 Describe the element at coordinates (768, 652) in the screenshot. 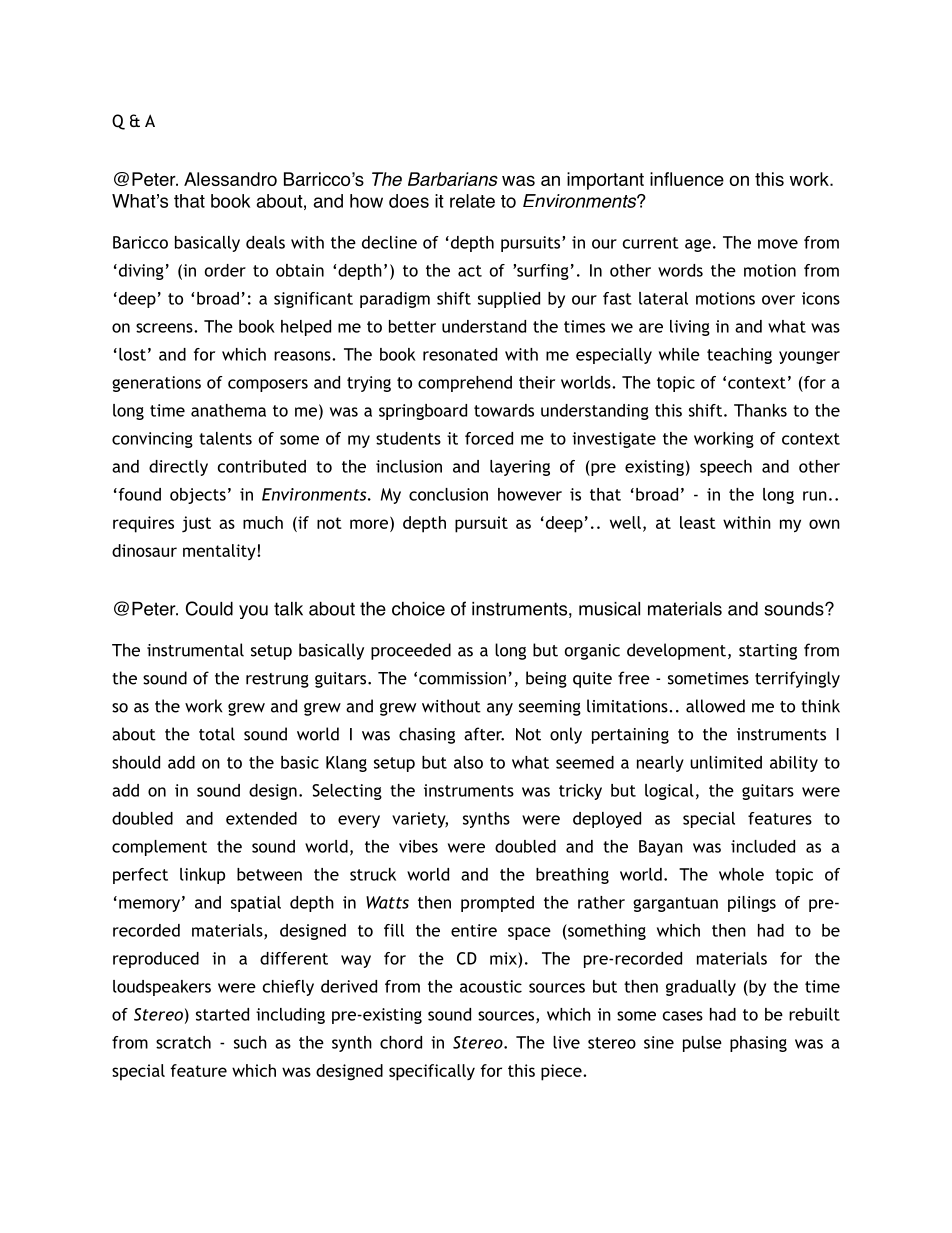

I see `starting` at that location.
